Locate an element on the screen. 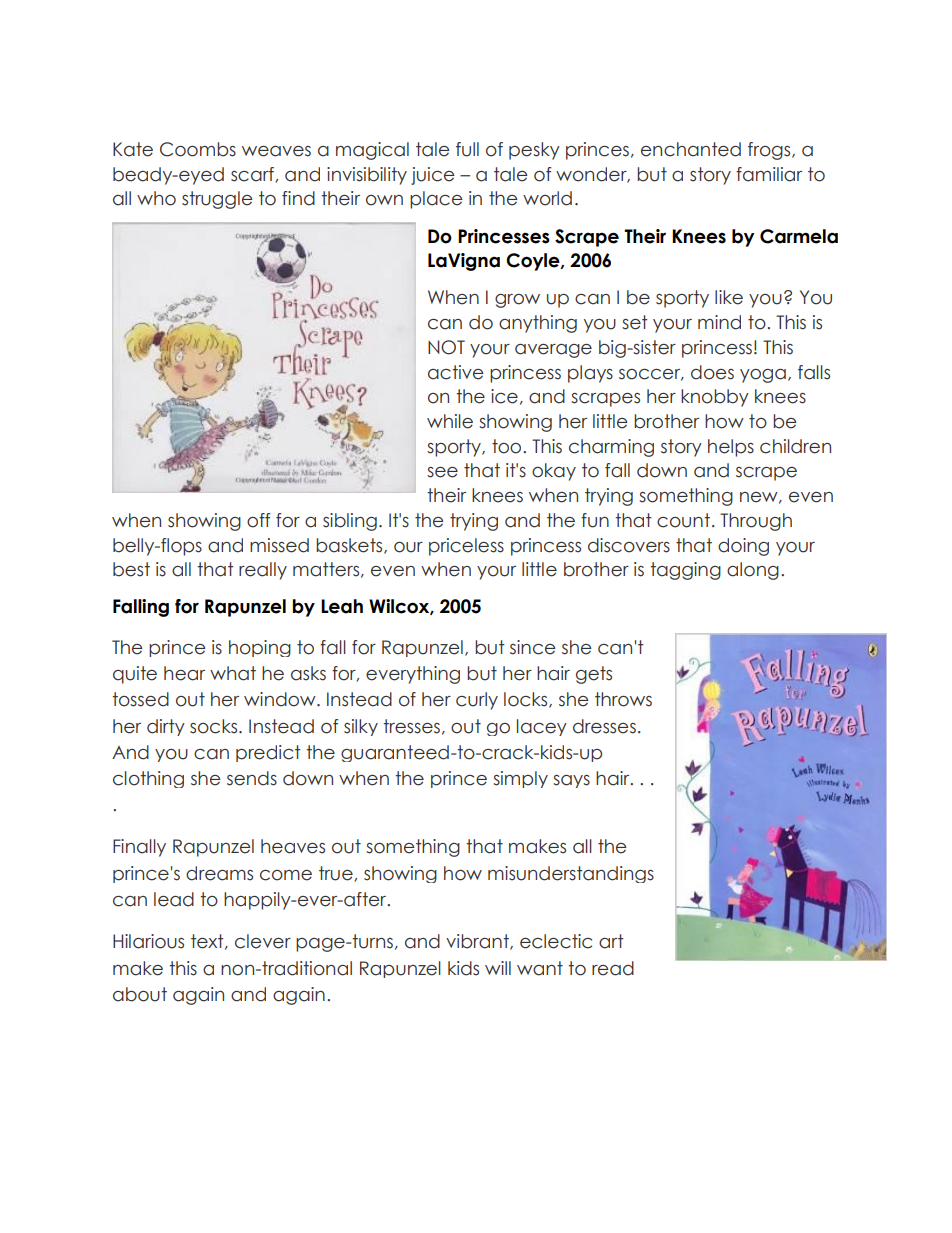  tagging is located at coordinates (685, 571).
